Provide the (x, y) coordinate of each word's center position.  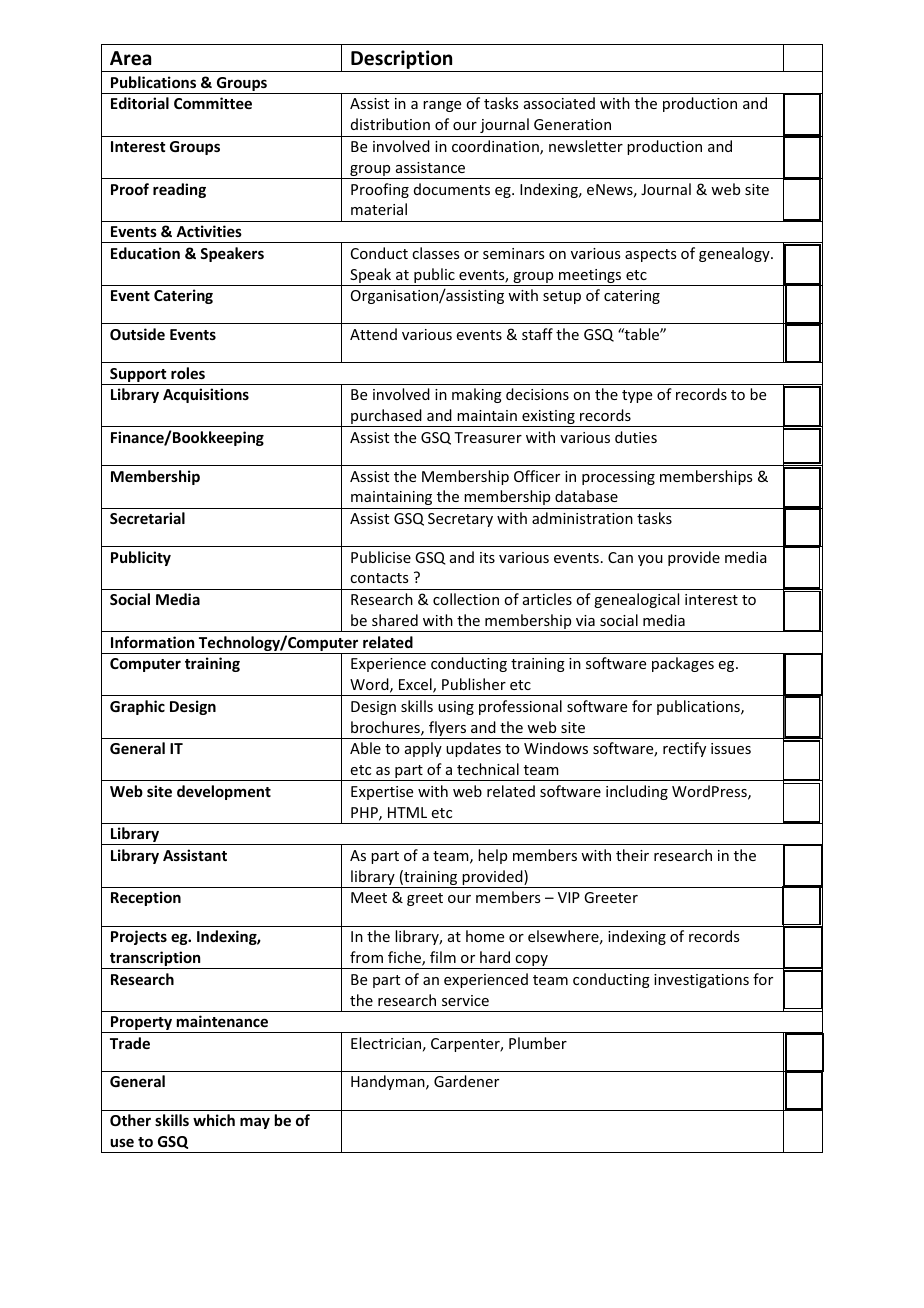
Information (152, 642)
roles (188, 373)
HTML (407, 812)
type (637, 396)
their (632, 855)
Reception (146, 898)
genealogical (636, 600)
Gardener (466, 1081)
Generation (572, 124)
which (214, 1120)
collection (466, 599)
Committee (213, 103)
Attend (373, 334)
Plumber (538, 1043)
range (442, 106)
